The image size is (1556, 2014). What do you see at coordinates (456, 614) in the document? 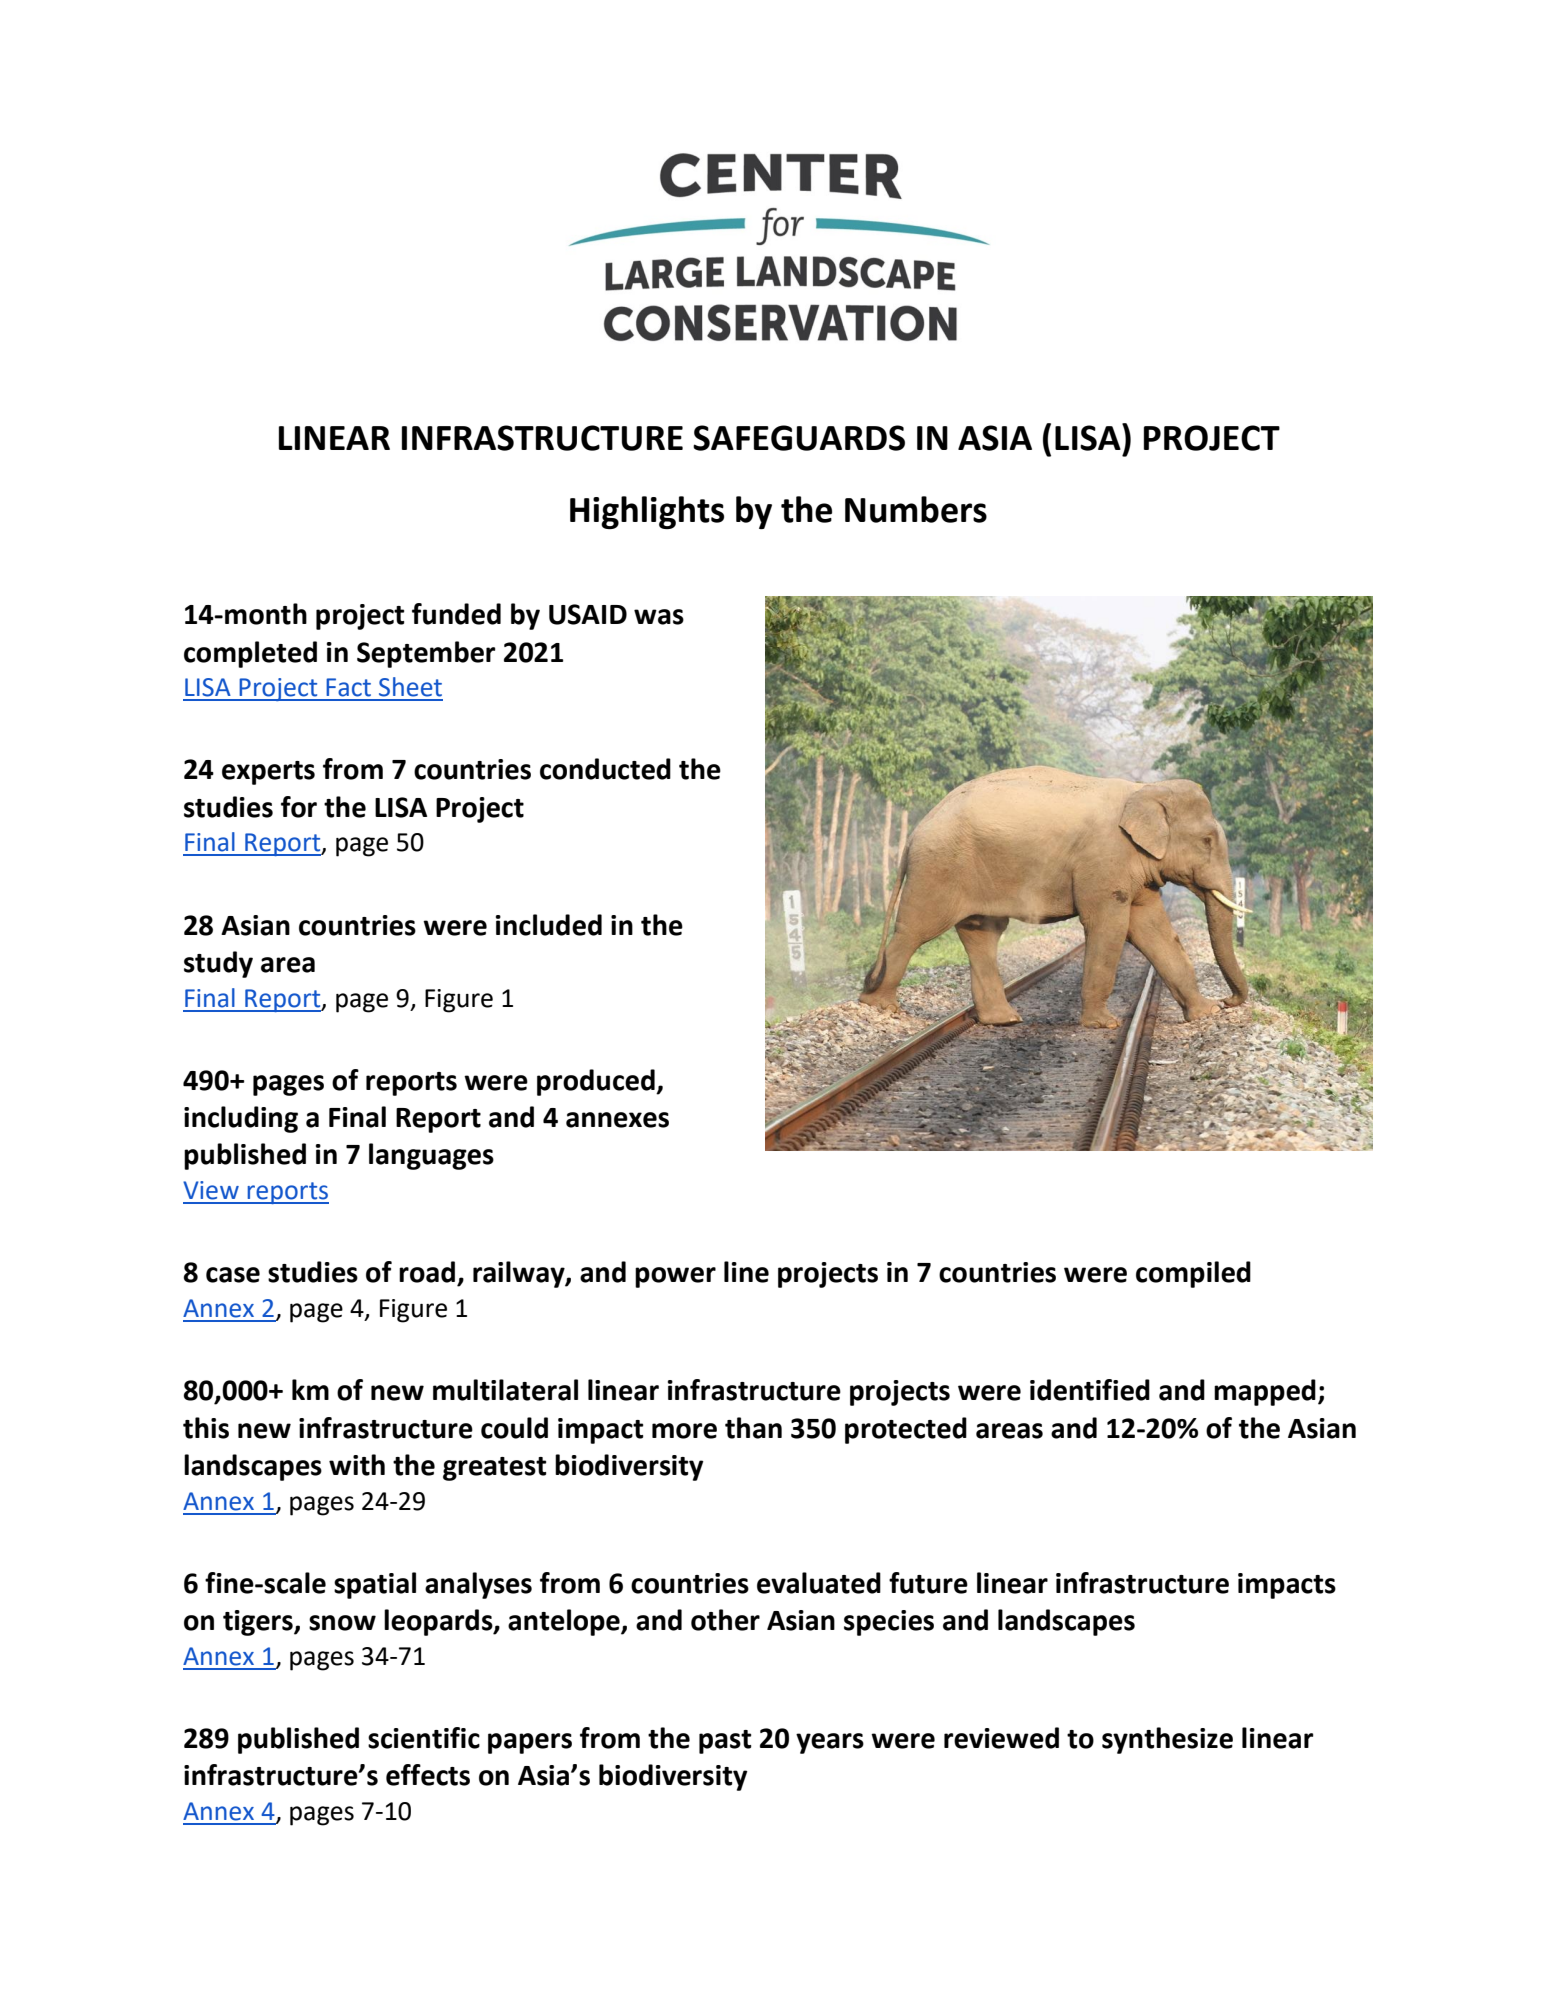
I see `funded` at bounding box center [456, 614].
